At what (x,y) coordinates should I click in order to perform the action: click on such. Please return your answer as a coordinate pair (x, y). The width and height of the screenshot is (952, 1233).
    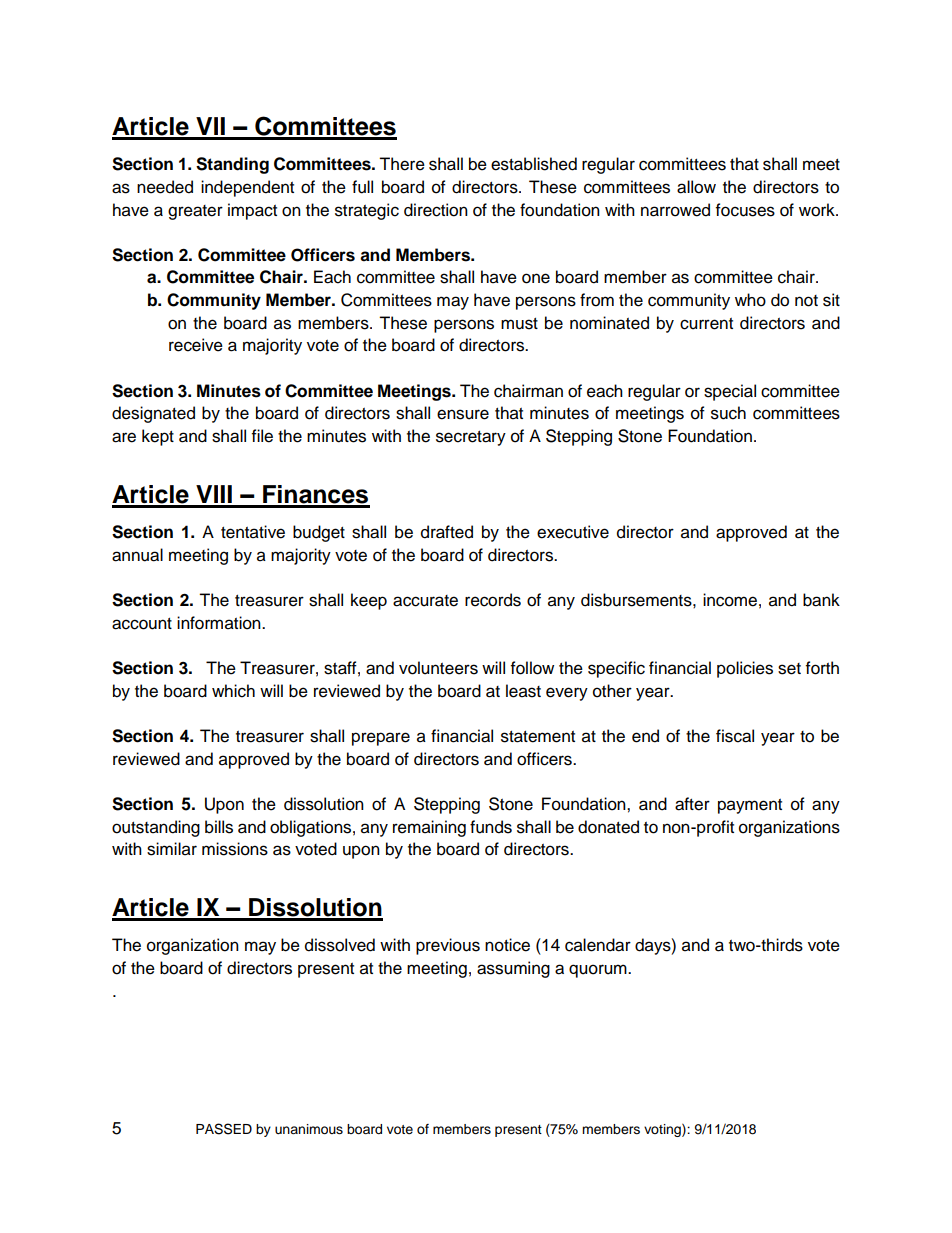
    Looking at the image, I should click on (728, 413).
